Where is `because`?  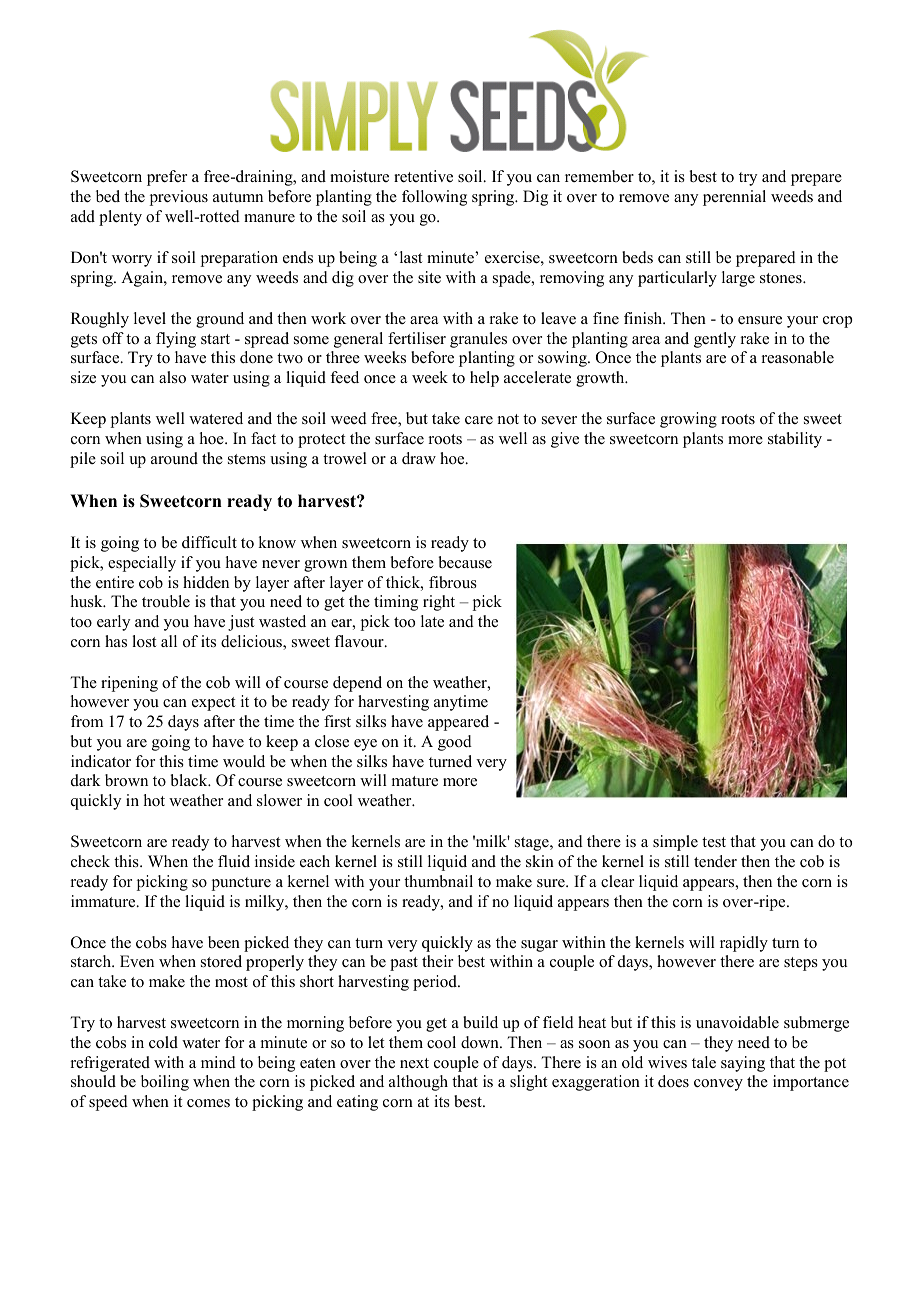 because is located at coordinates (465, 562).
